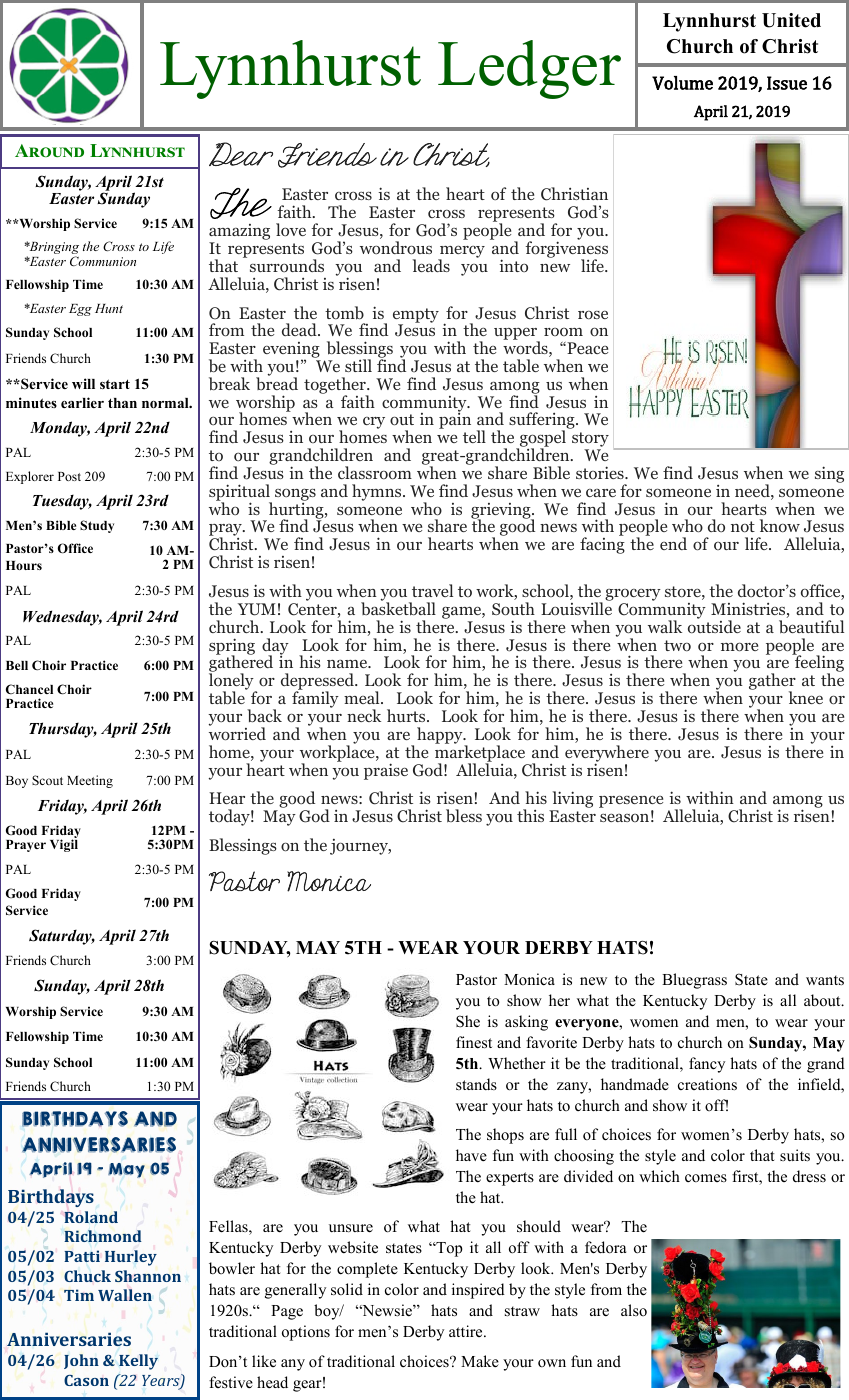 The width and height of the image is (849, 1400). What do you see at coordinates (49, 150) in the image?
I see `Around` at bounding box center [49, 150].
